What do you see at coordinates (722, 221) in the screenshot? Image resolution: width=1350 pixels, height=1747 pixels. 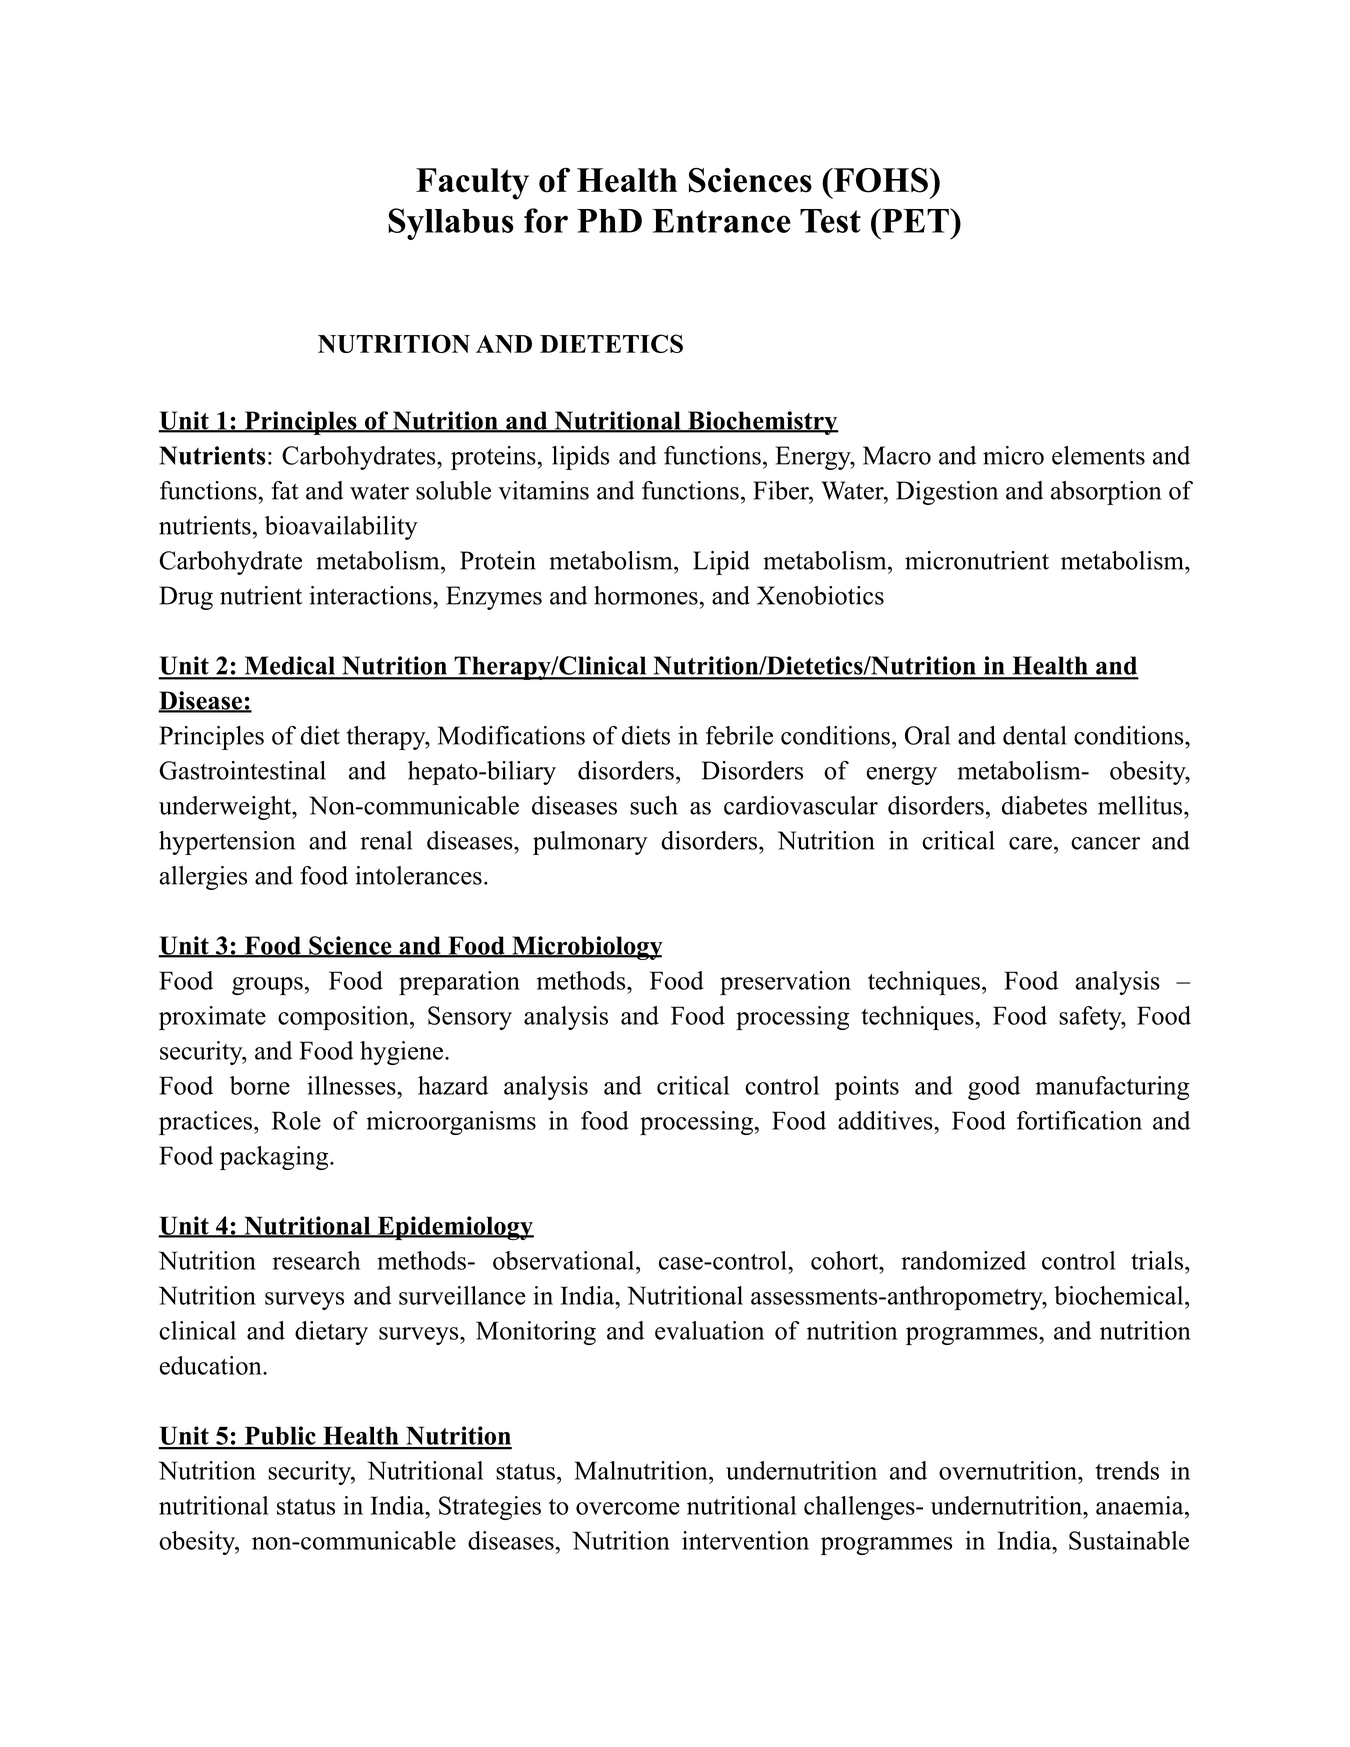 I see `Entrance` at bounding box center [722, 221].
